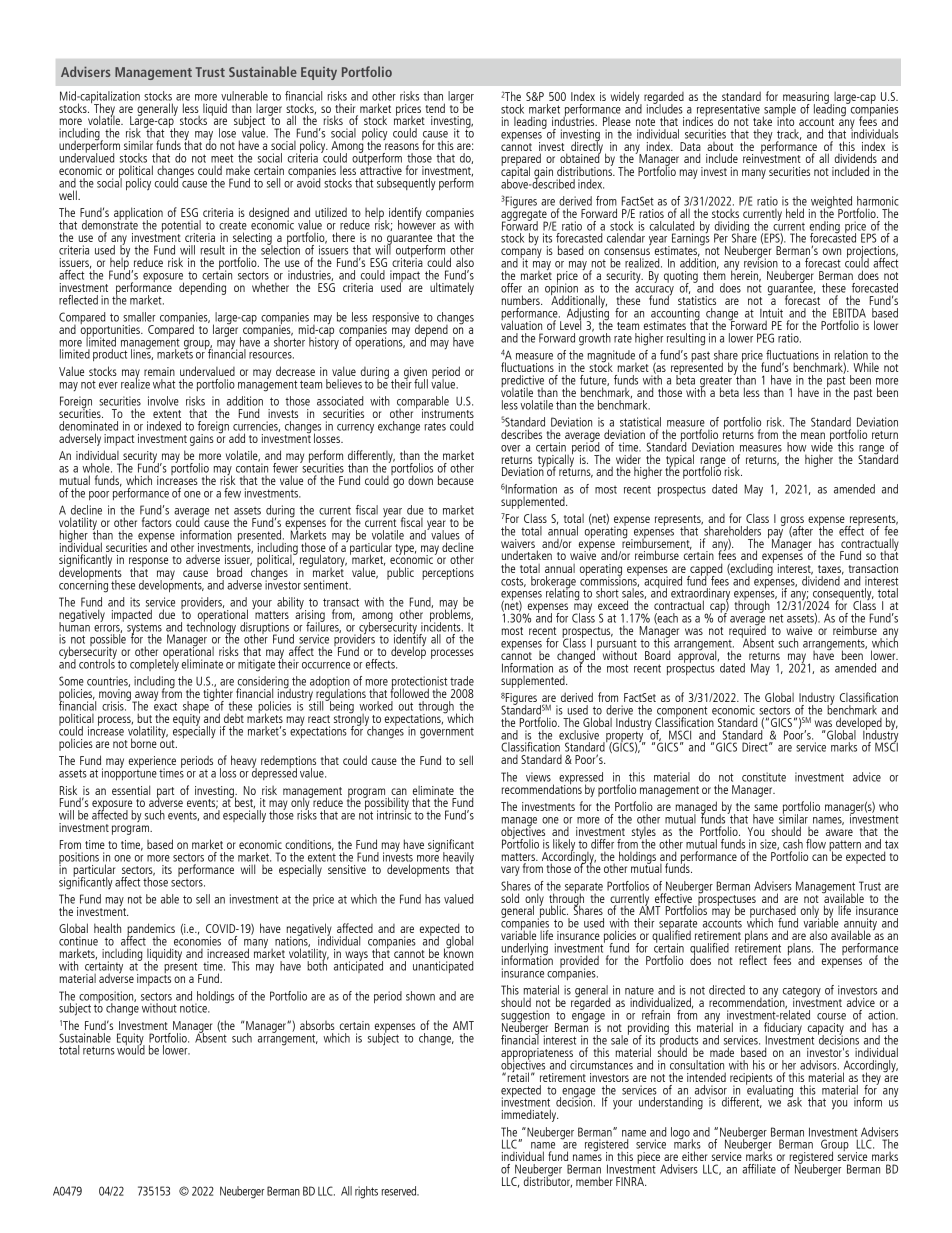 The height and width of the screenshot is (1233, 952). Describe the element at coordinates (366, 1192) in the screenshot. I see `rights` at that location.
